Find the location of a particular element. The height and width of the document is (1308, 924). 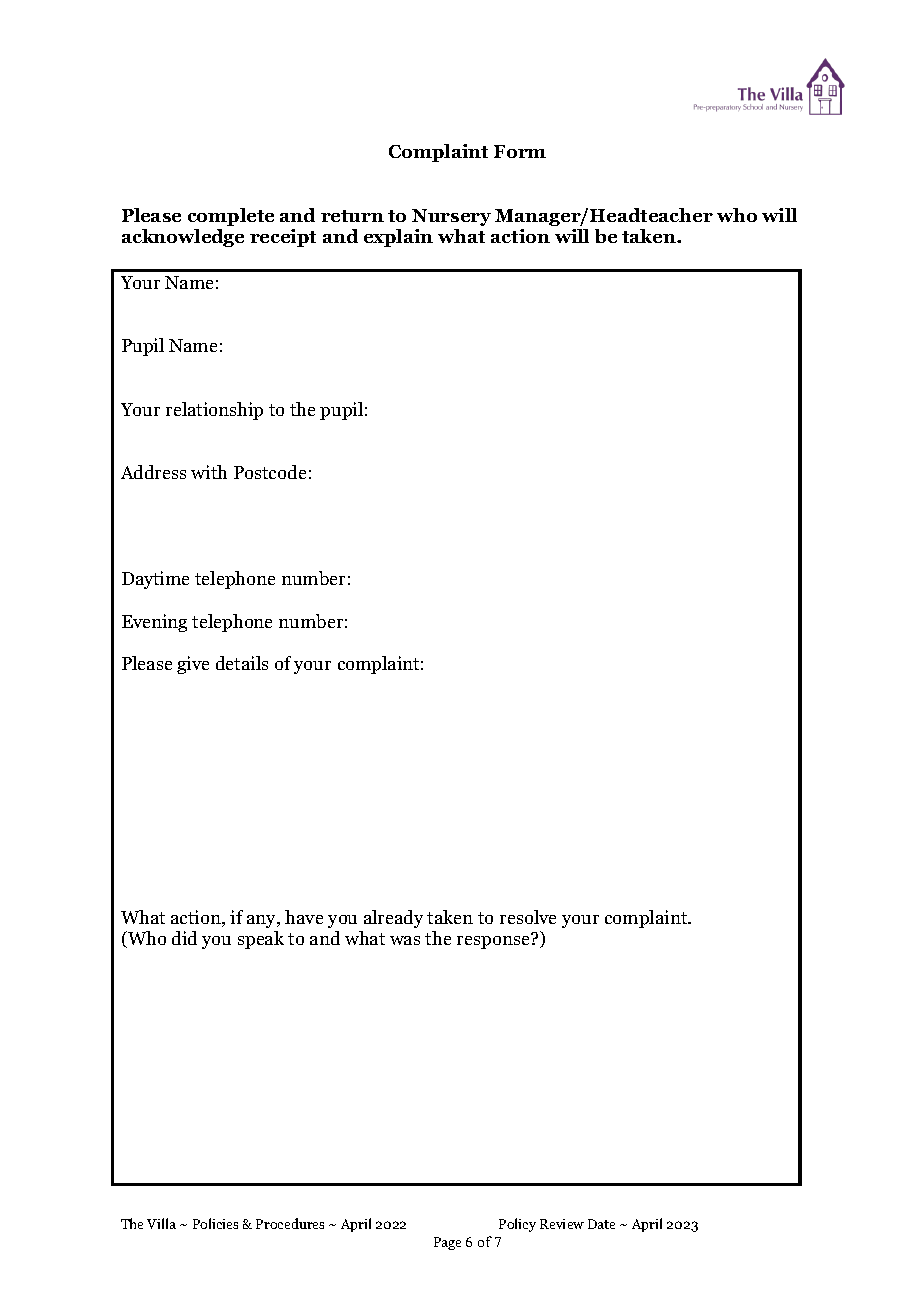

give is located at coordinates (193, 665).
